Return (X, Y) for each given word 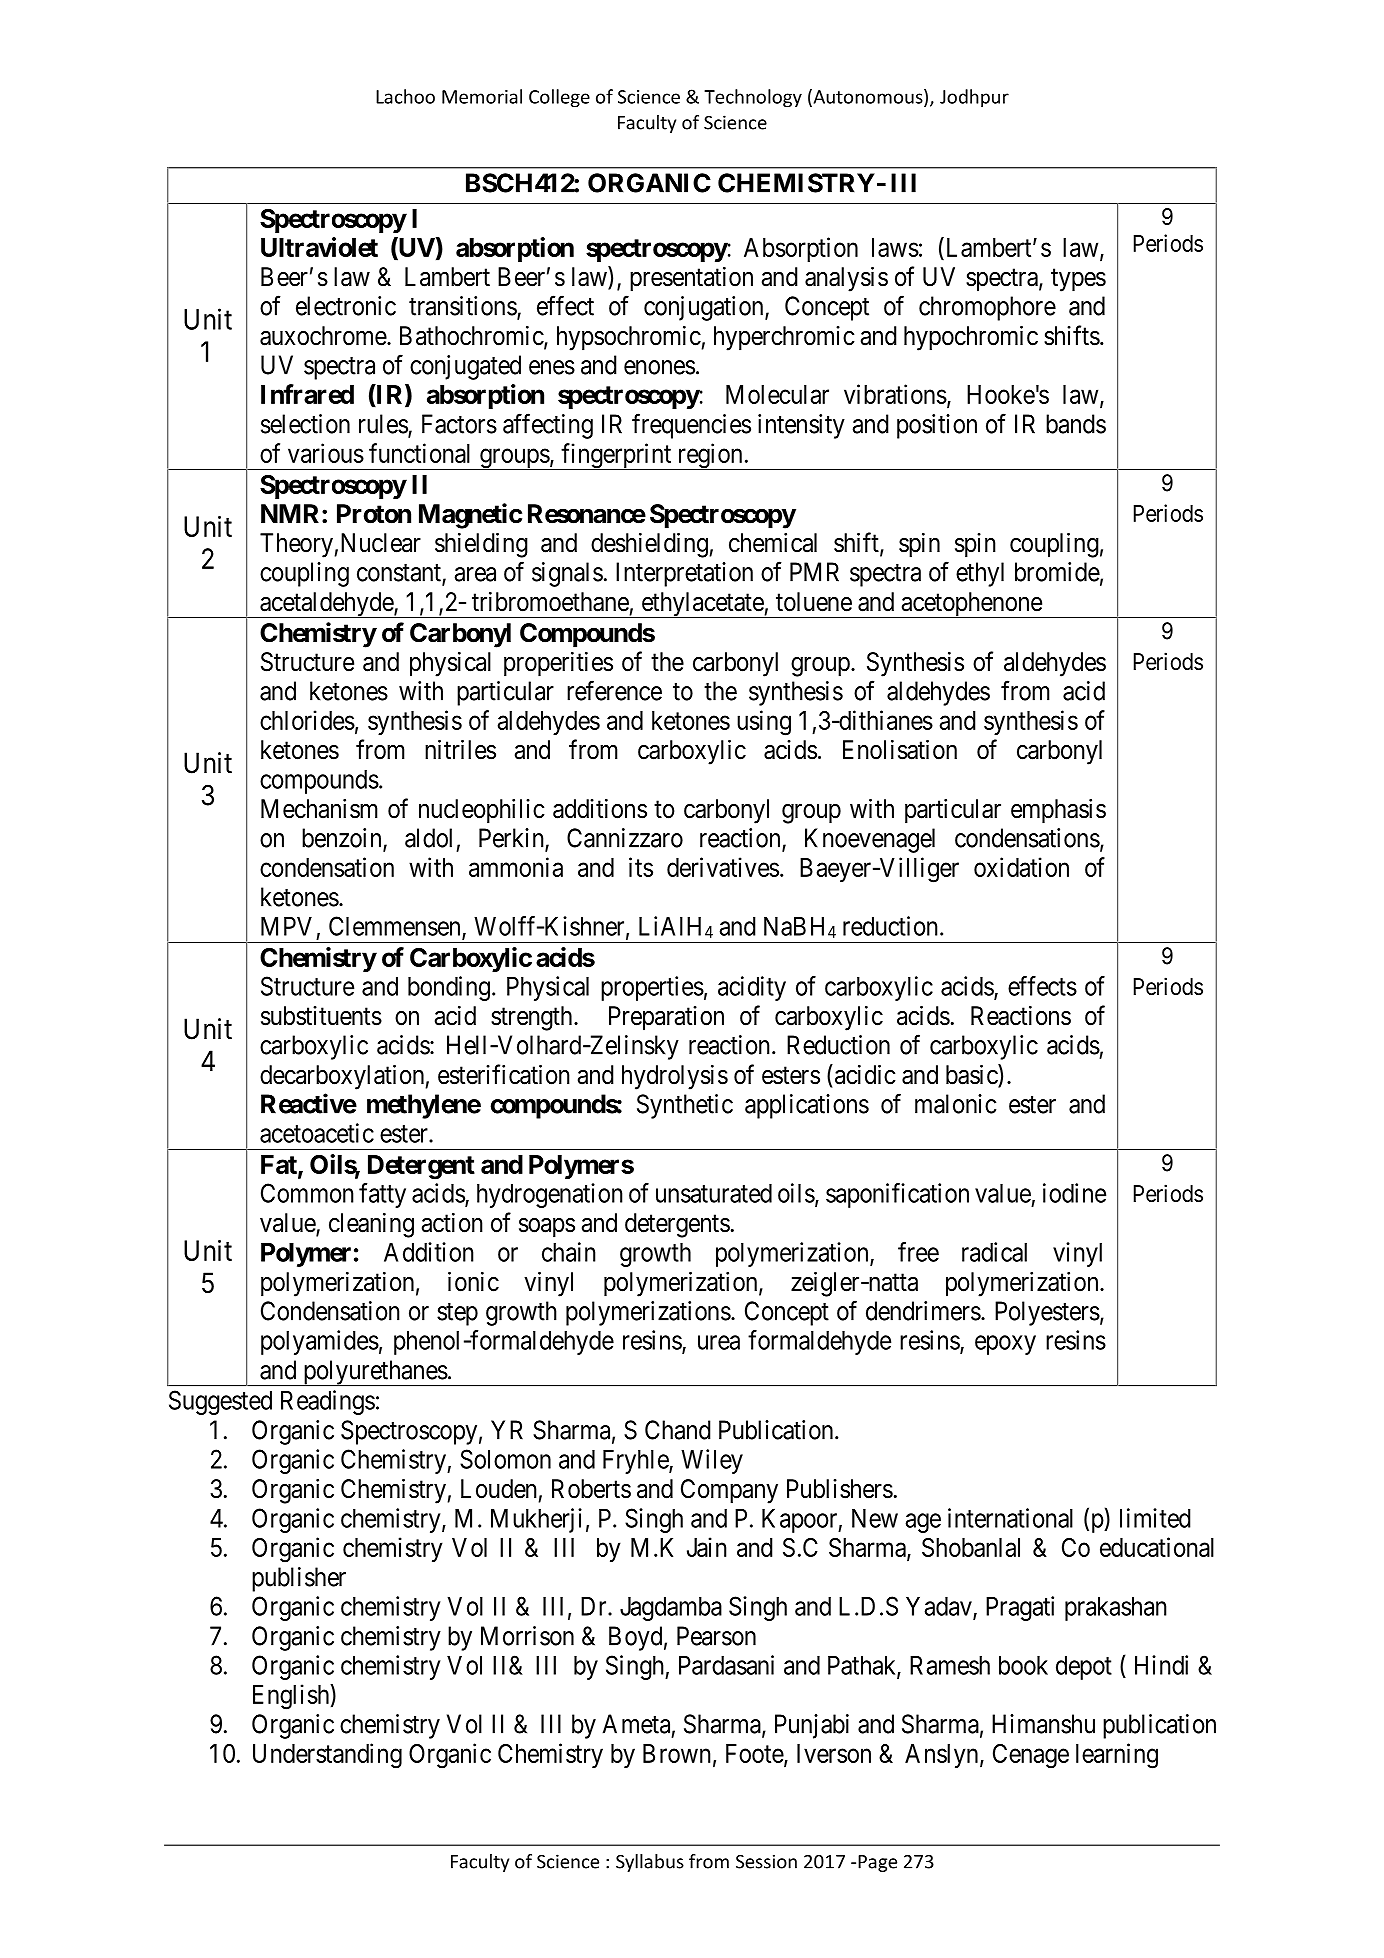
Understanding (327, 1756)
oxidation (1021, 867)
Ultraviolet (319, 247)
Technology (753, 98)
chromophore (987, 308)
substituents (321, 1016)
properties (652, 988)
